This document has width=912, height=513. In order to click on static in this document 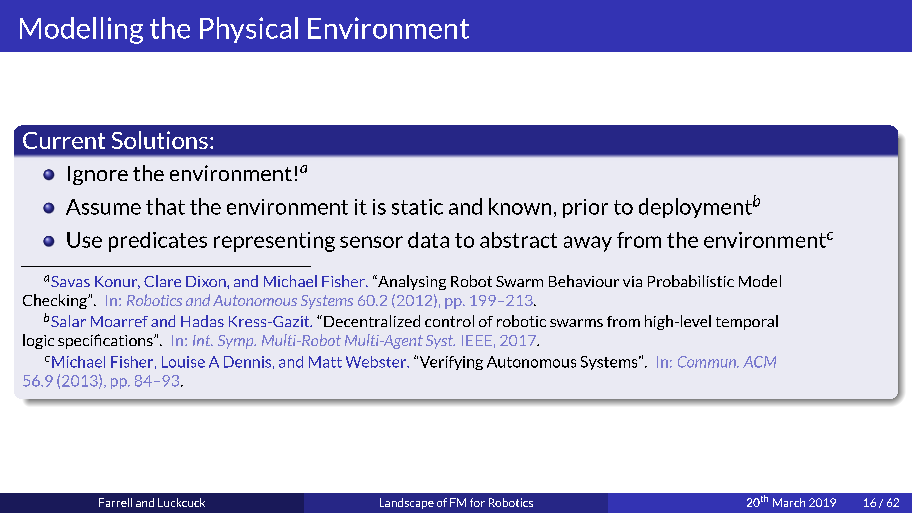, I will do `click(417, 207)`.
